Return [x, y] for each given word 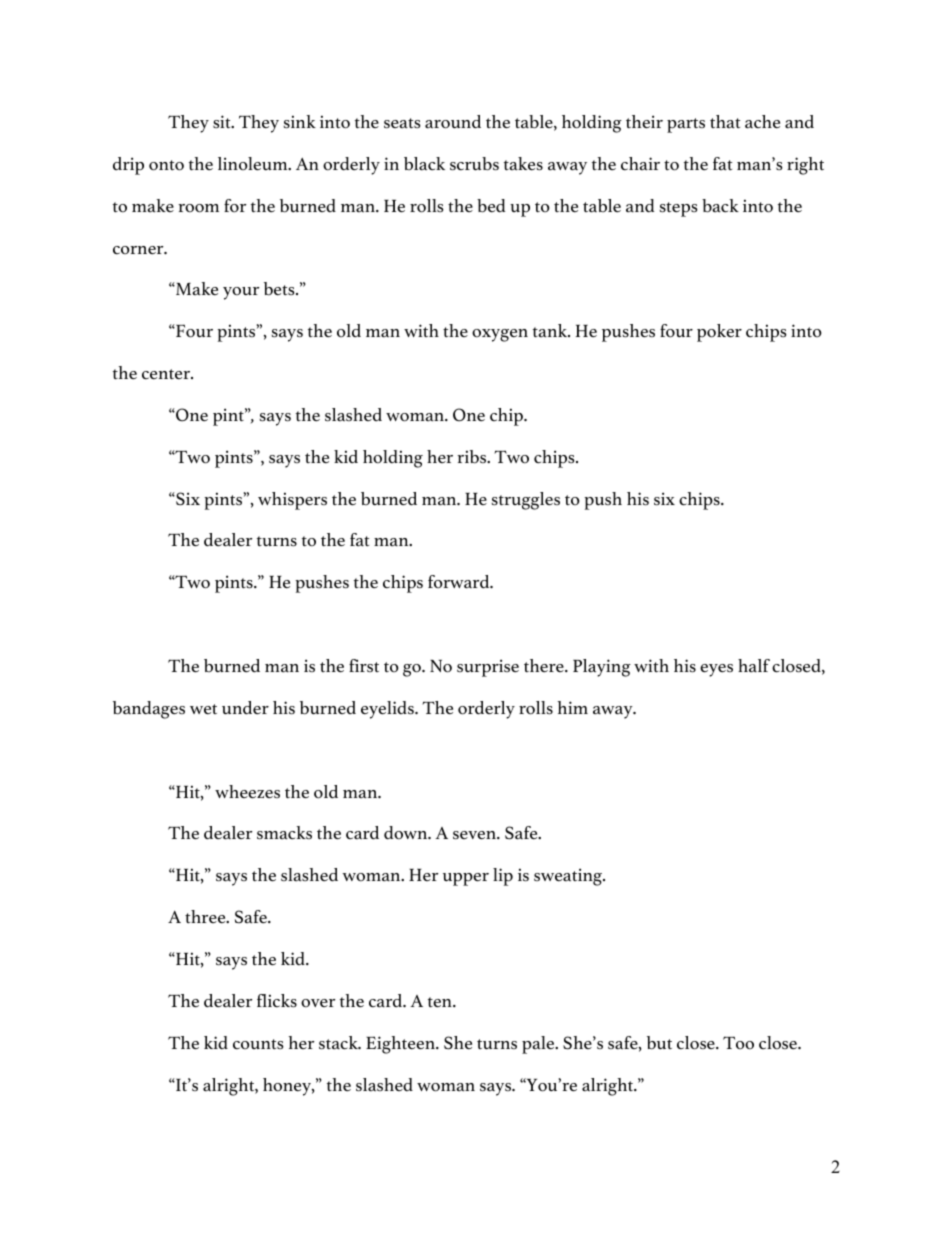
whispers [292, 501]
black [424, 164]
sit [223, 122]
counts [258, 1044]
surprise [488, 668]
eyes [716, 670]
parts [686, 125]
